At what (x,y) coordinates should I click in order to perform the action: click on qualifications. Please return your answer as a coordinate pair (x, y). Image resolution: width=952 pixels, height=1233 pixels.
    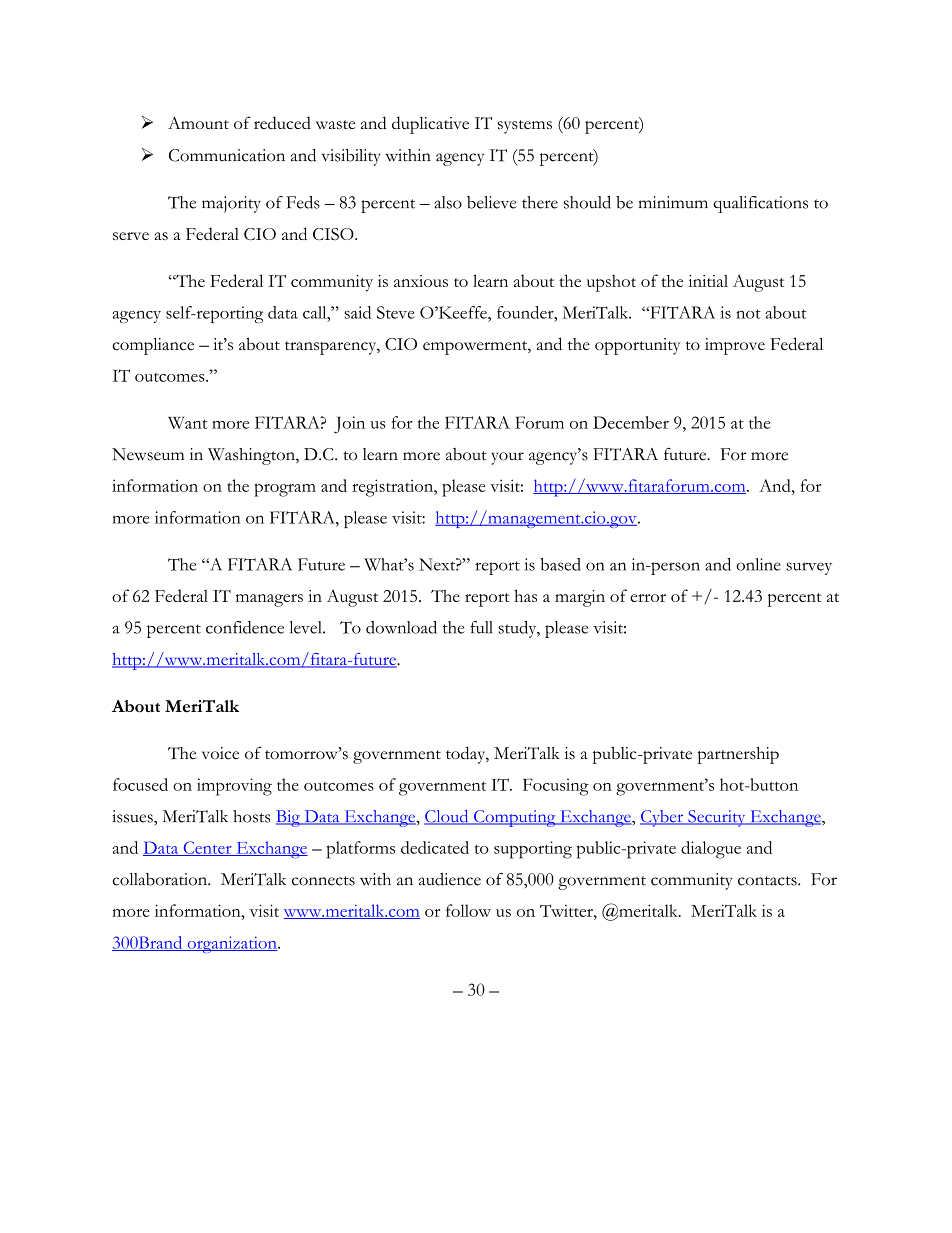
    Looking at the image, I should click on (760, 204).
